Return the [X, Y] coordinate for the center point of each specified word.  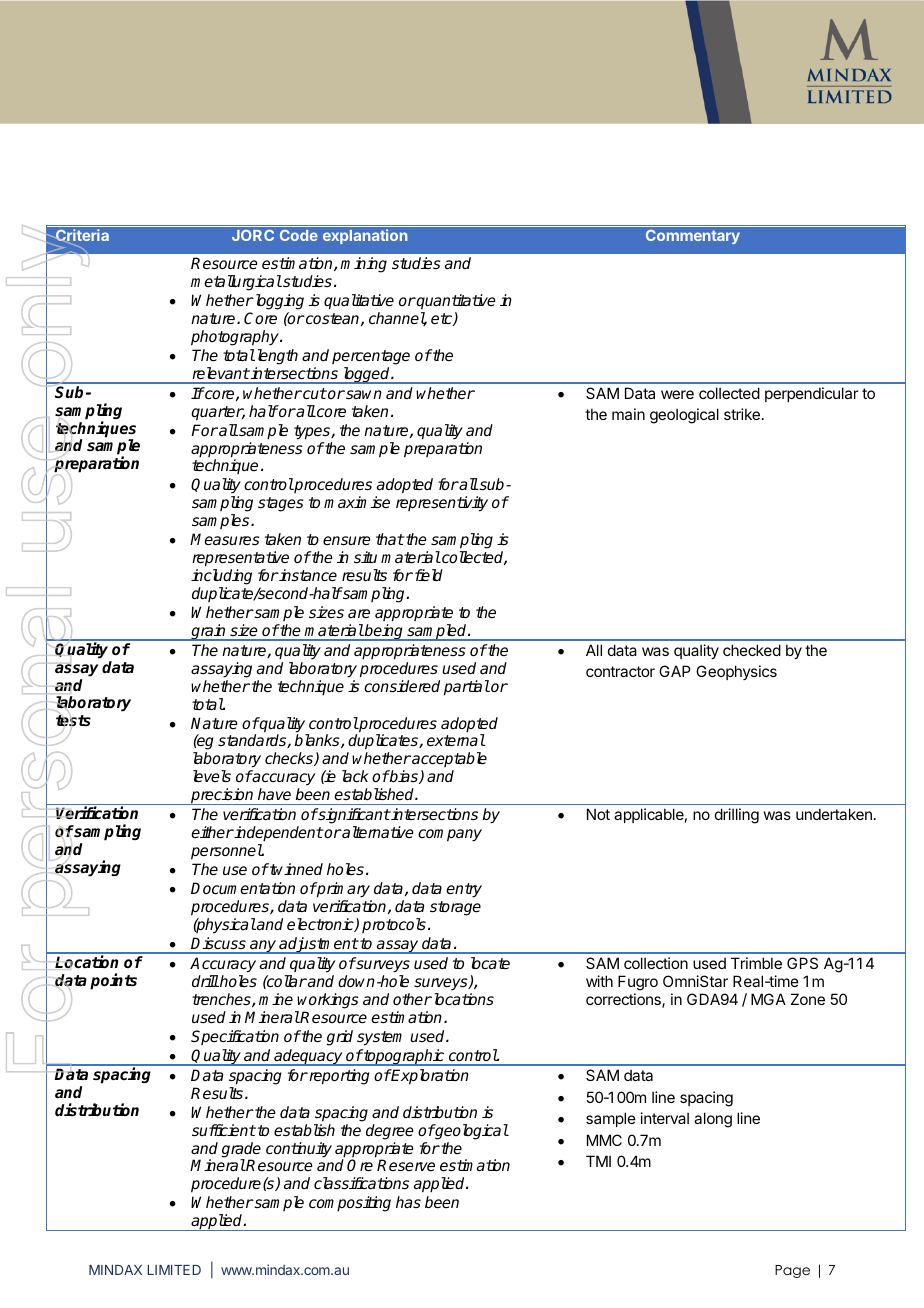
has [408, 1202]
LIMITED [174, 1270]
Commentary [693, 237]
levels [212, 776]
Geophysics [736, 672]
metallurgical [236, 283]
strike [742, 414]
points [113, 981]
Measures [225, 539]
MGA [768, 999]
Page [792, 1271]
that [390, 539]
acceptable [448, 759]
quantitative [455, 302]
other [412, 999]
